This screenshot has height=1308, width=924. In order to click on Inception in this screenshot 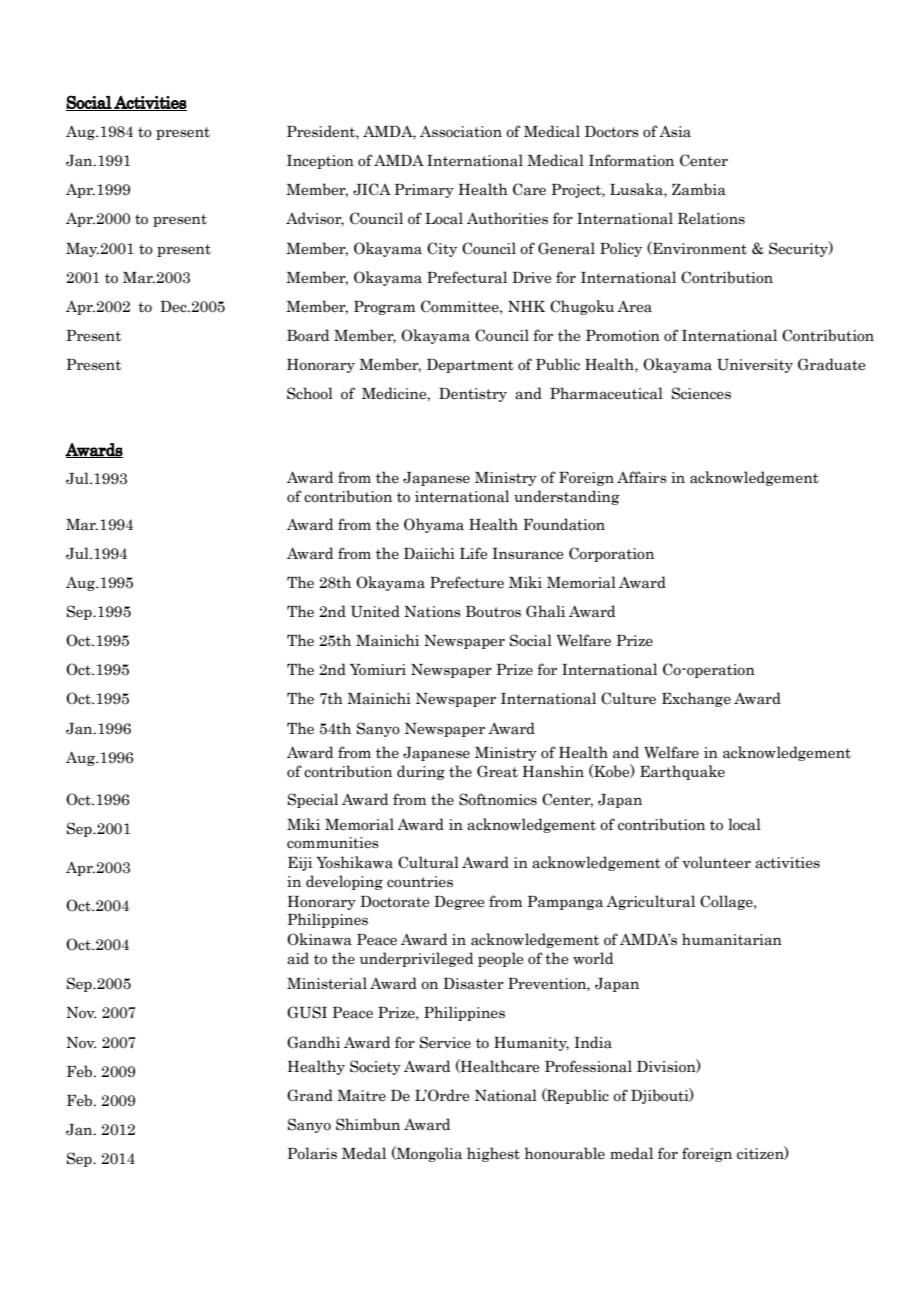, I will do `click(320, 162)`.
